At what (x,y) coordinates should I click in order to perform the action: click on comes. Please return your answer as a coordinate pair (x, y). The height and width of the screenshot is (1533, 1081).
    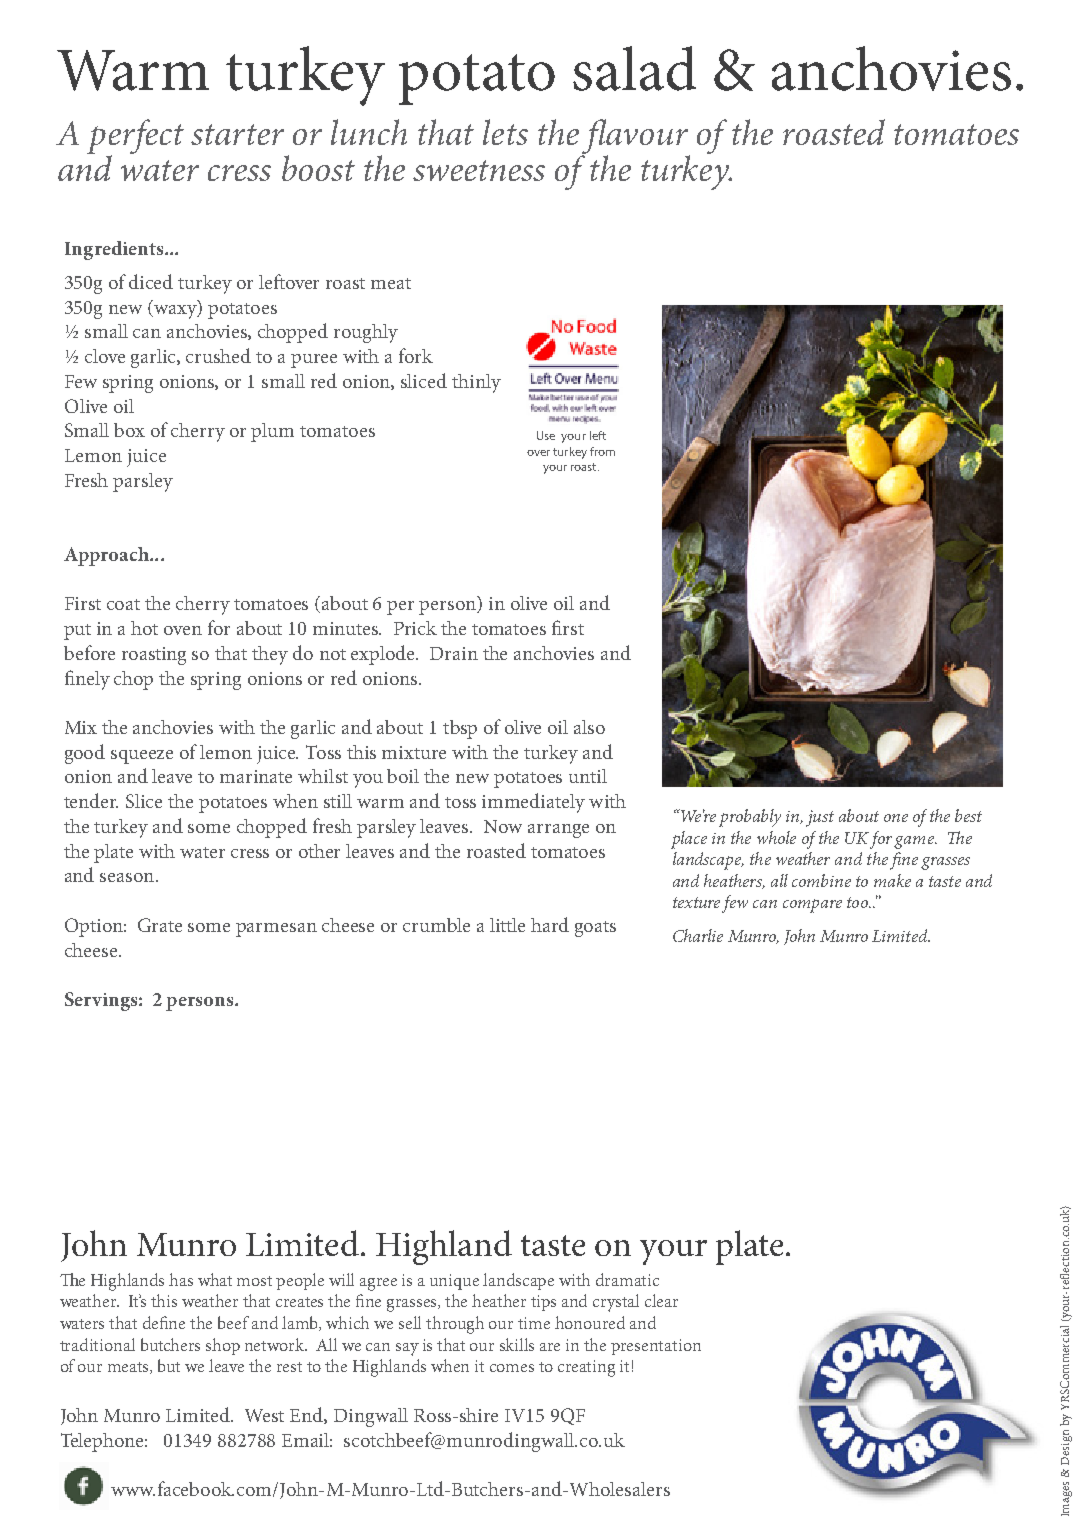
    Looking at the image, I should click on (512, 1368).
